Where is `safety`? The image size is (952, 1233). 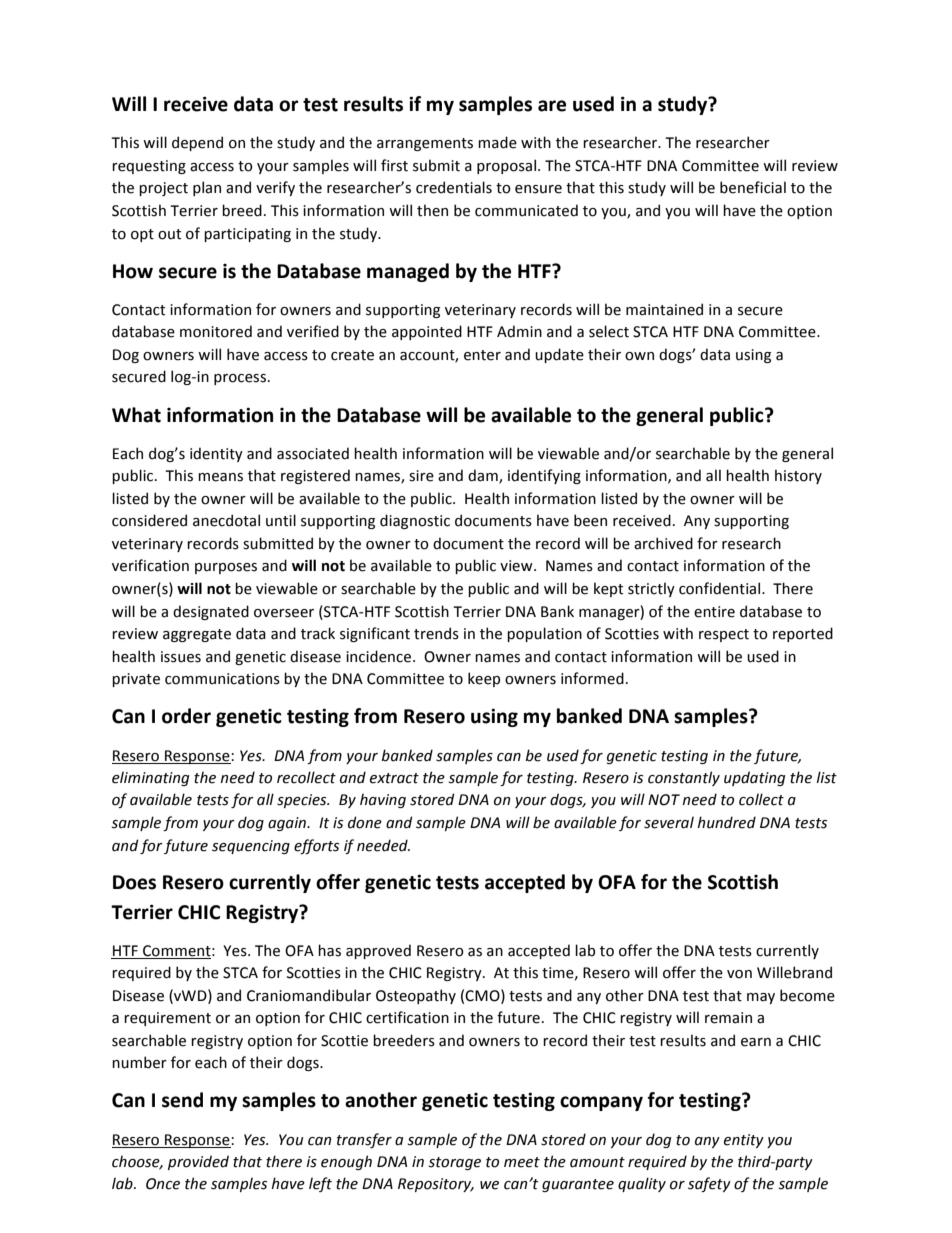
safety is located at coordinates (709, 1184).
